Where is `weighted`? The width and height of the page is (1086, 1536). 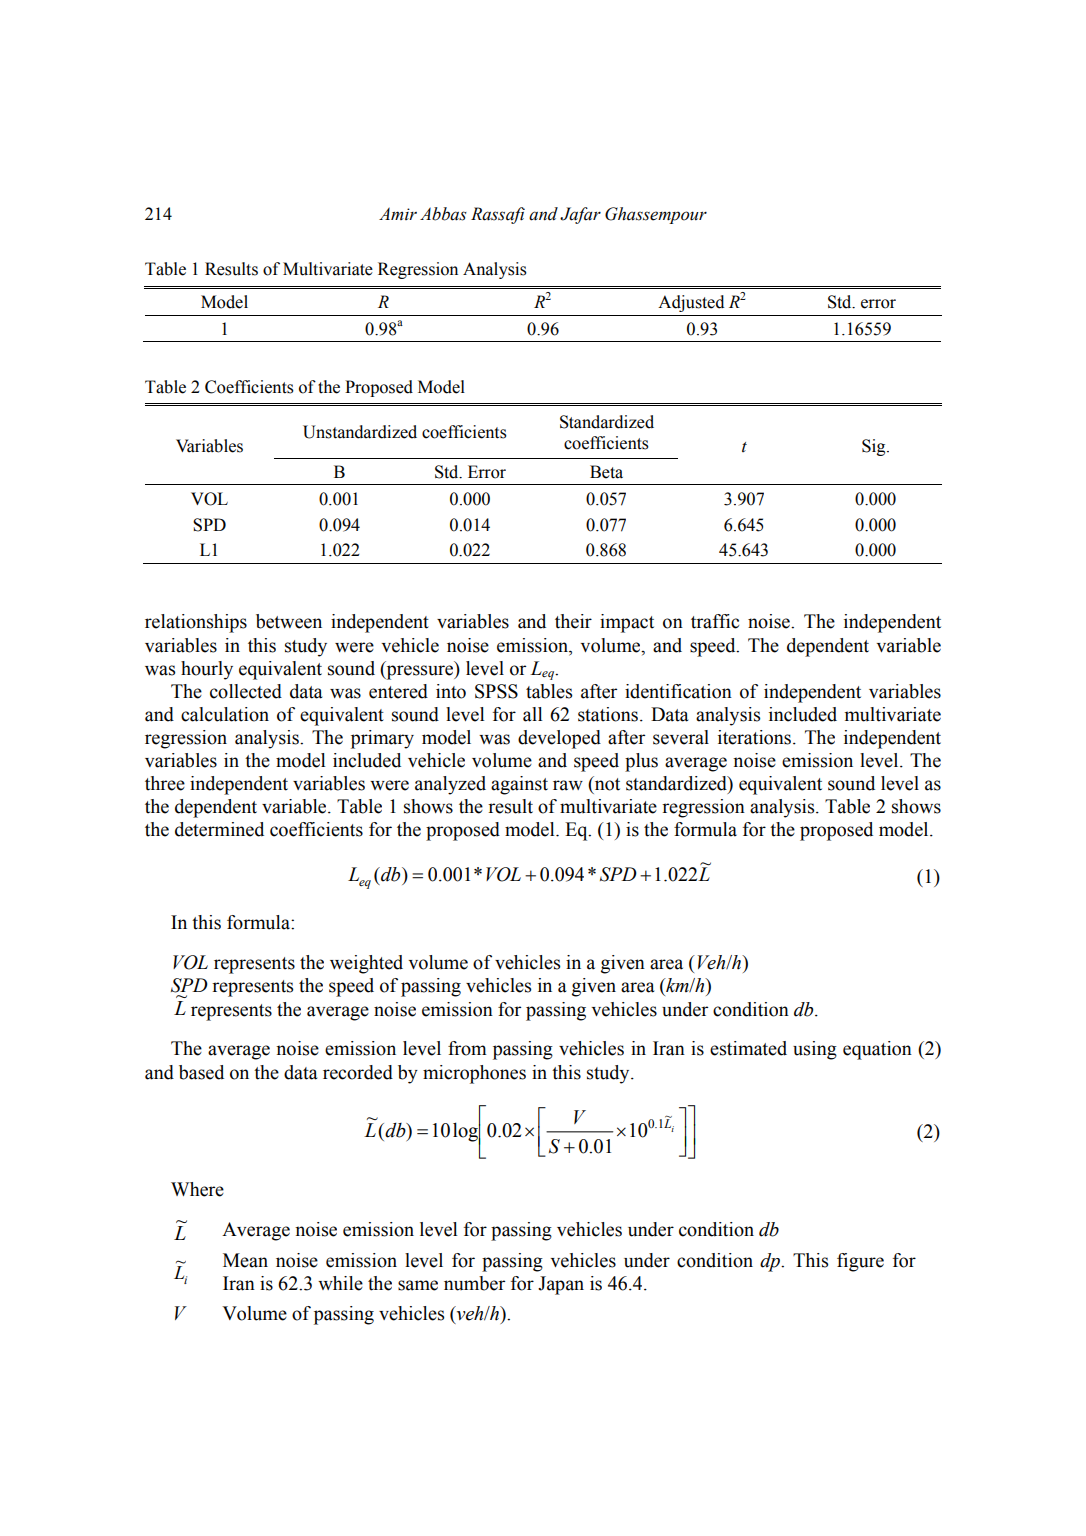 weighted is located at coordinates (366, 964).
